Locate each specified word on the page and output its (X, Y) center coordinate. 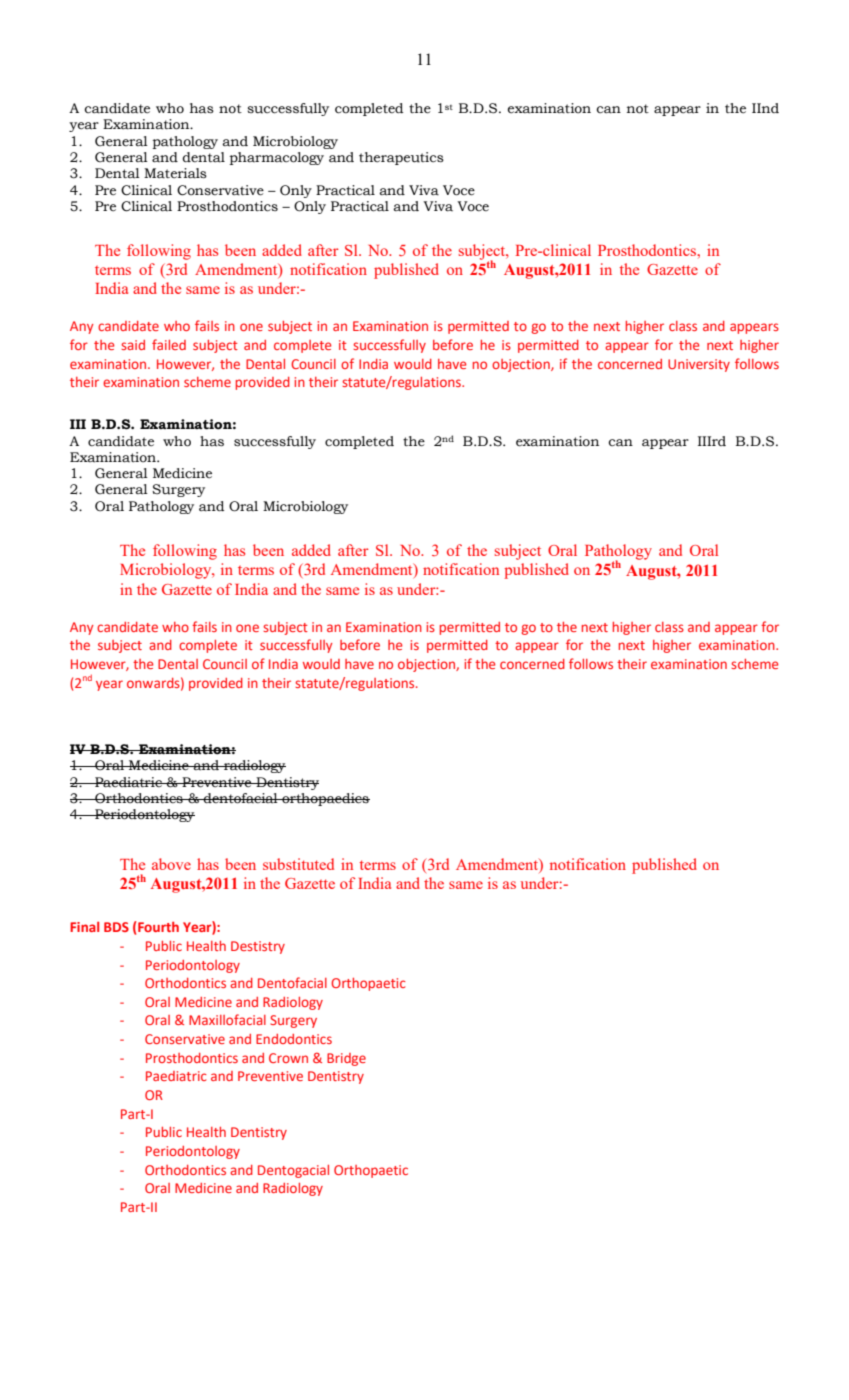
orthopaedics (325, 799)
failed (169, 344)
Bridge (346, 1059)
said (133, 345)
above (171, 864)
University (699, 365)
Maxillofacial (227, 1019)
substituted (298, 864)
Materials (175, 173)
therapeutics (401, 158)
